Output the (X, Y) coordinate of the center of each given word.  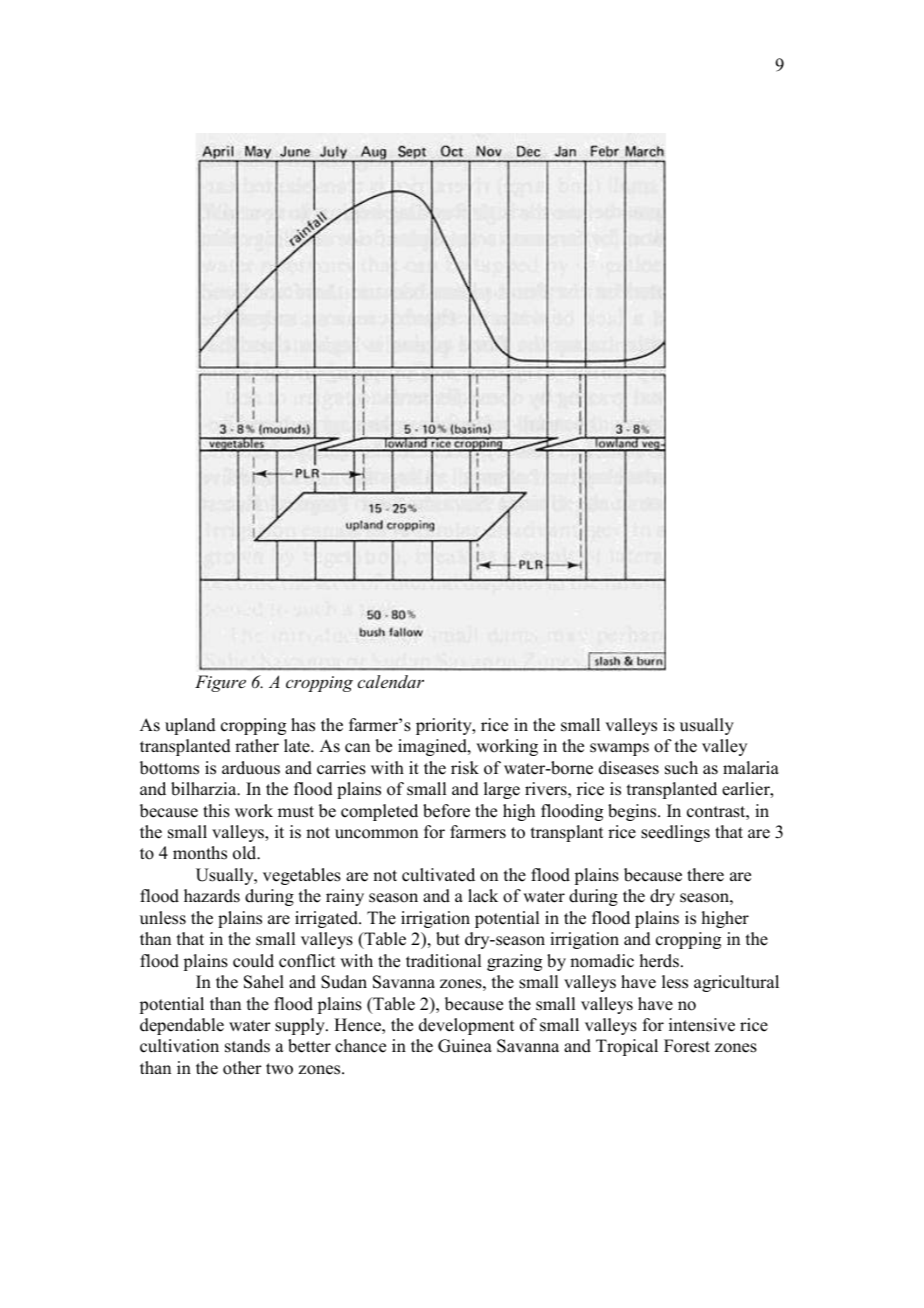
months (200, 853)
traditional (443, 961)
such (681, 768)
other (242, 1068)
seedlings (675, 833)
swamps (619, 749)
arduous (251, 768)
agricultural (736, 983)
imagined (433, 747)
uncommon (376, 834)
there (705, 875)
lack (483, 896)
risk (465, 768)
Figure (220, 683)
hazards (212, 896)
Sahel (264, 982)
